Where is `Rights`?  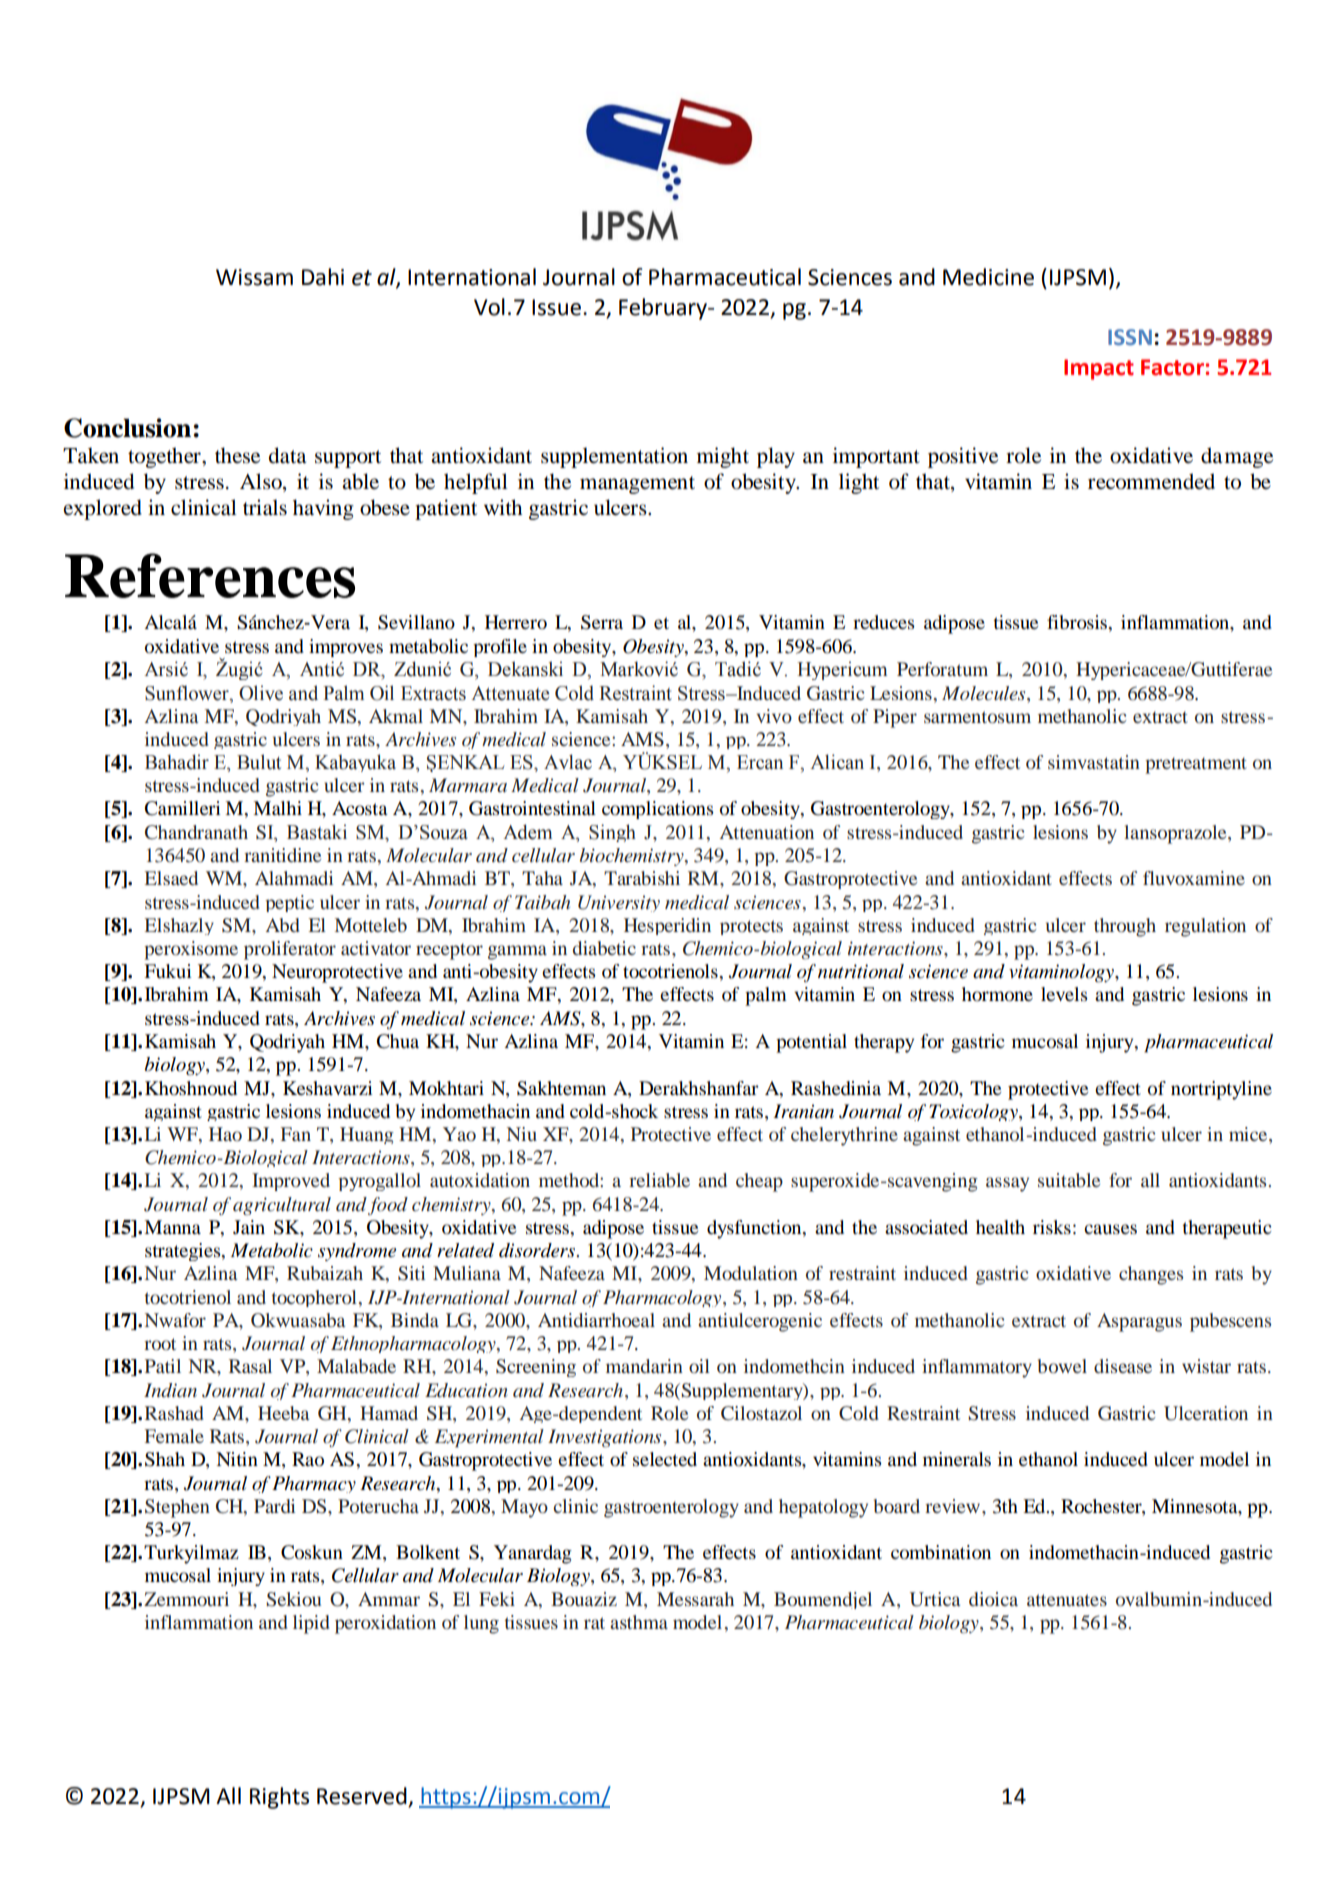 Rights is located at coordinates (279, 1798).
